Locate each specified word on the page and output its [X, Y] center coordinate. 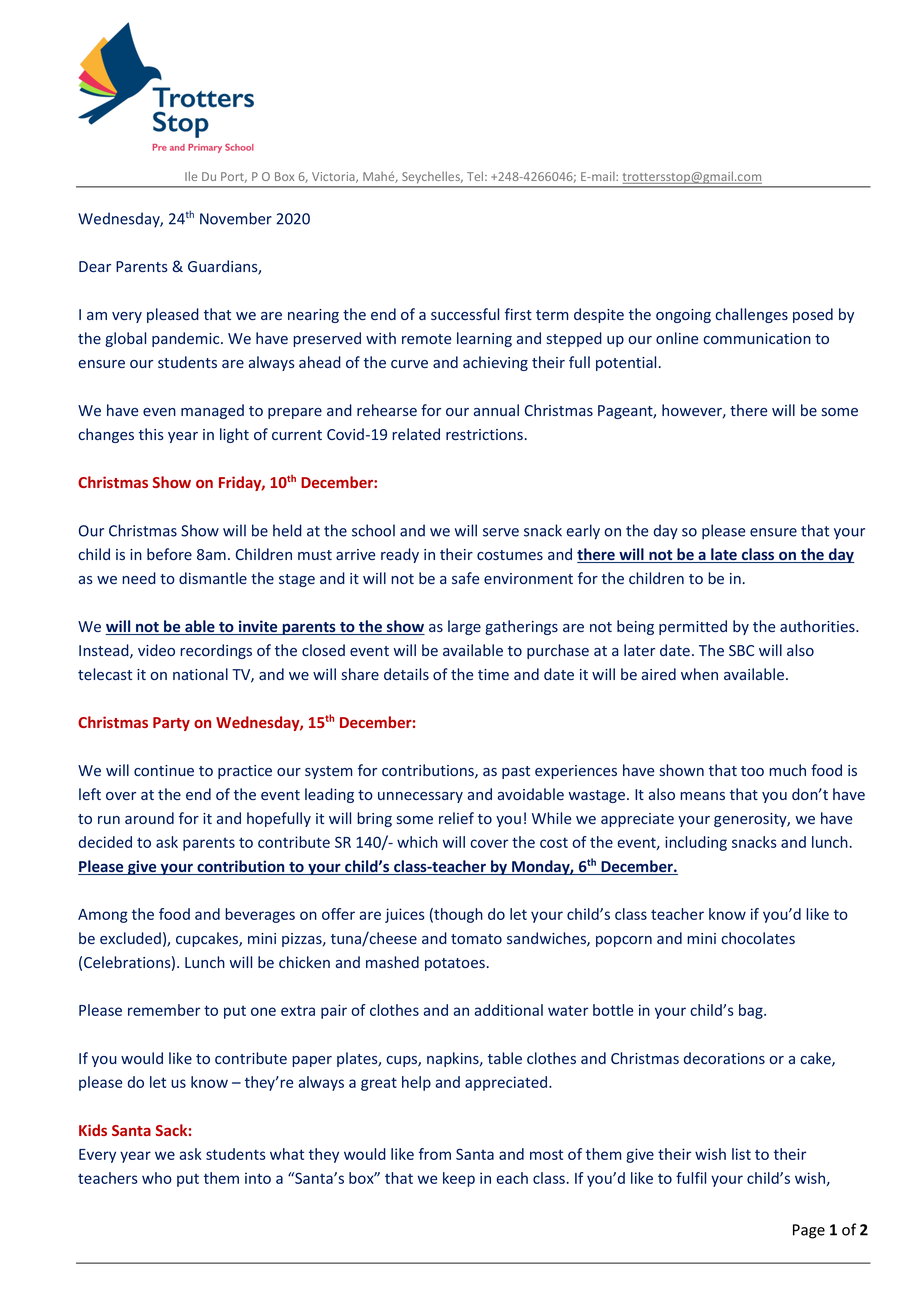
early [583, 532]
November [236, 218]
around [149, 818]
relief [456, 818]
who [157, 1178]
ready [400, 555]
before [169, 554]
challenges [751, 315]
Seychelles [432, 177]
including [696, 843]
